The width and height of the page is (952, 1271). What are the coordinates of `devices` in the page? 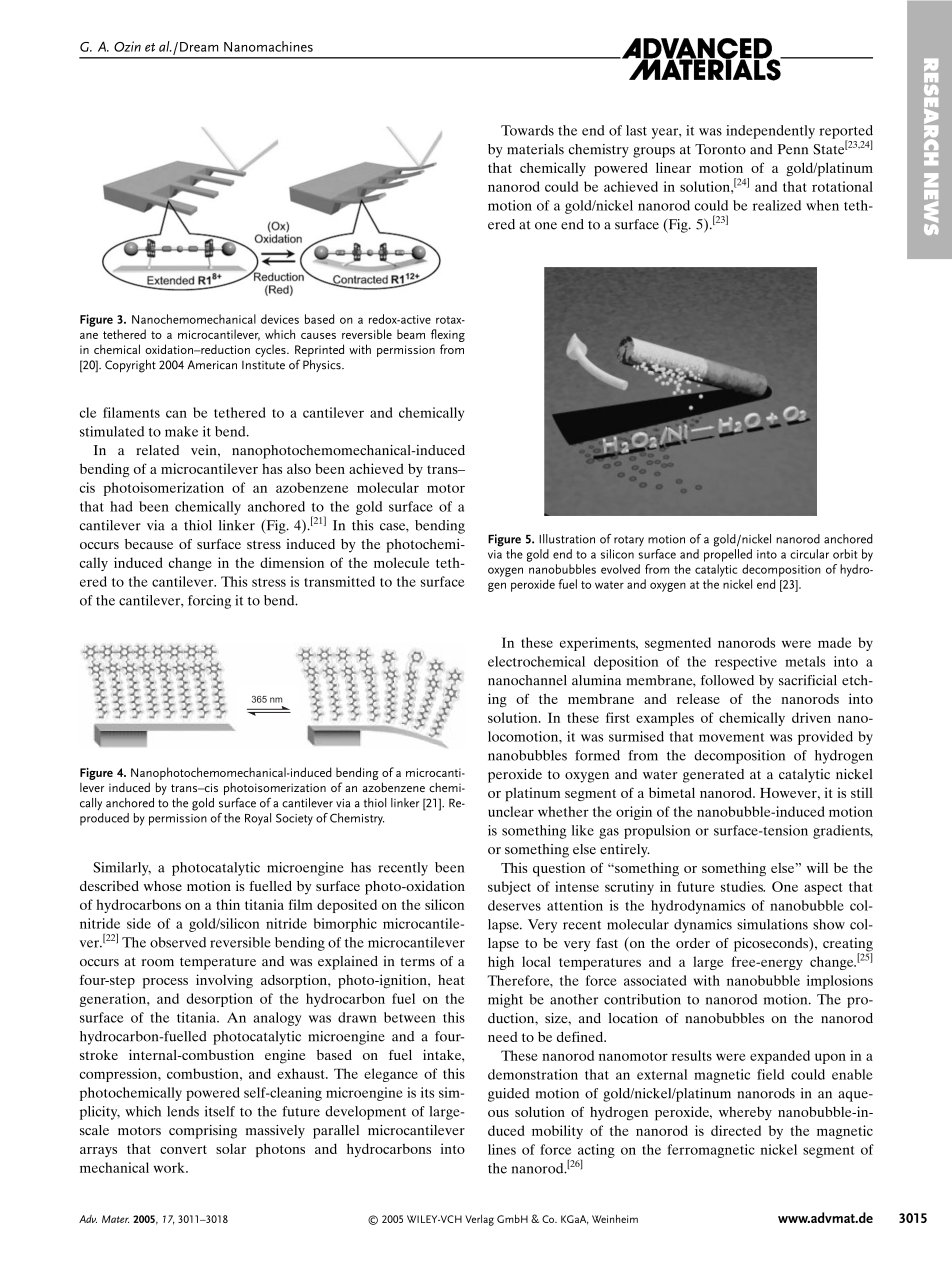 It's located at (280, 319).
